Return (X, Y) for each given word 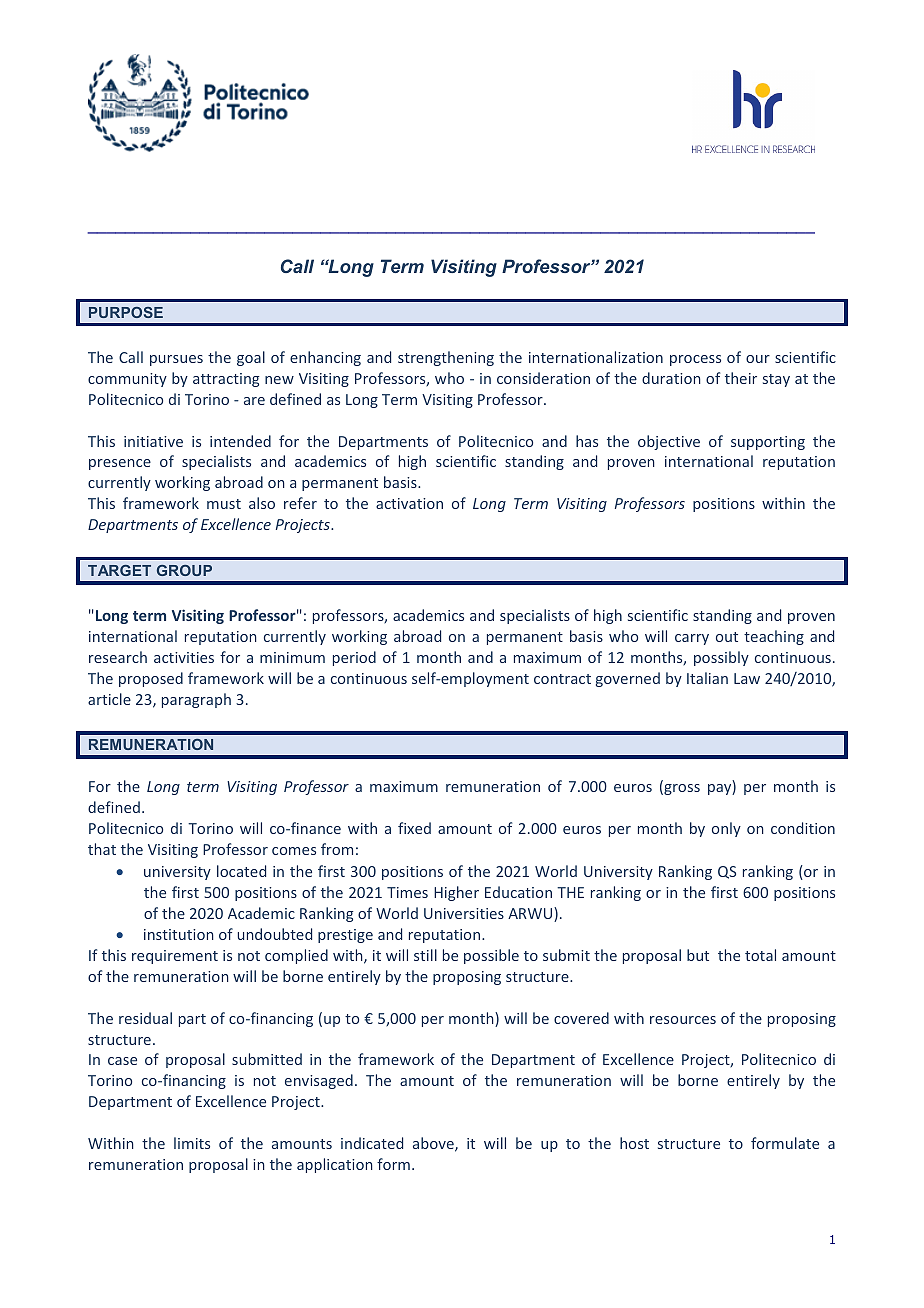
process (695, 360)
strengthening (446, 358)
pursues (176, 360)
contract (562, 679)
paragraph (196, 700)
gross (681, 789)
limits (192, 1143)
